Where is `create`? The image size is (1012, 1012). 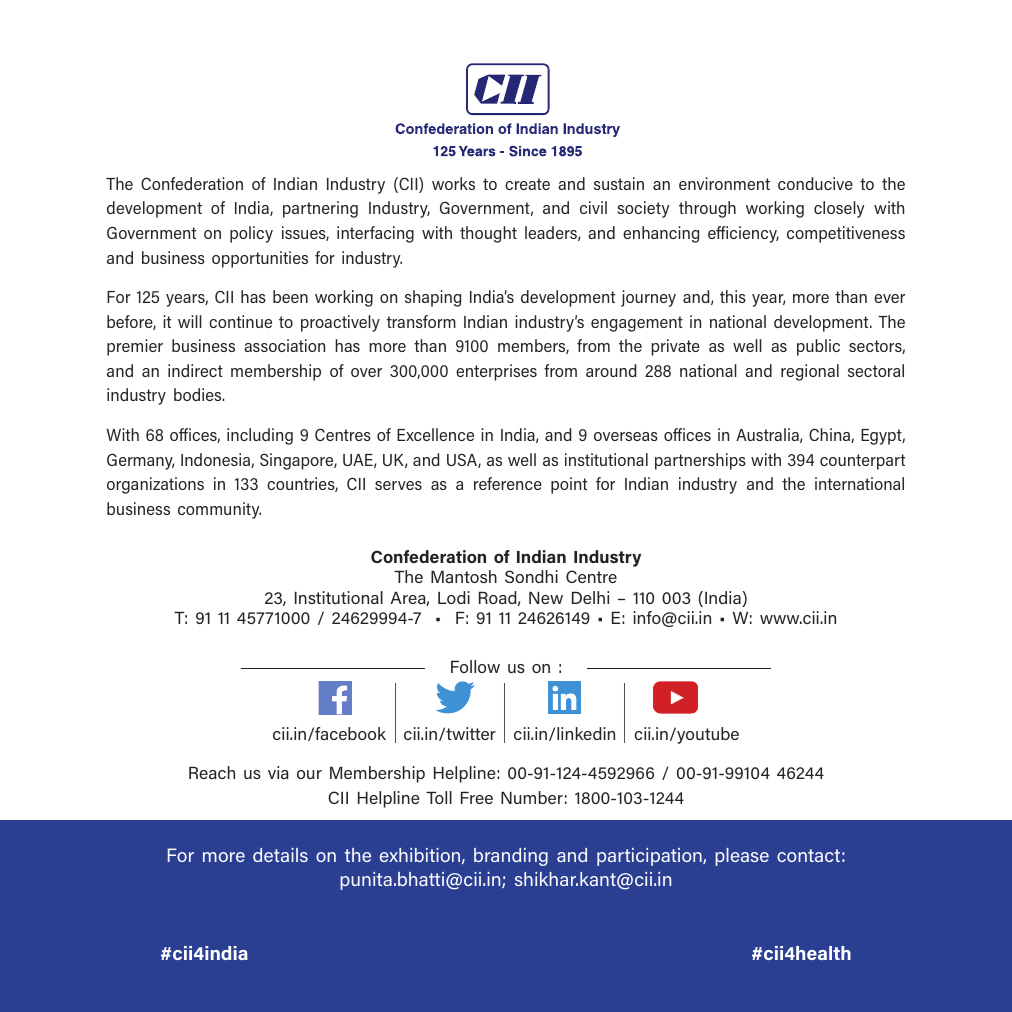 create is located at coordinates (527, 184).
